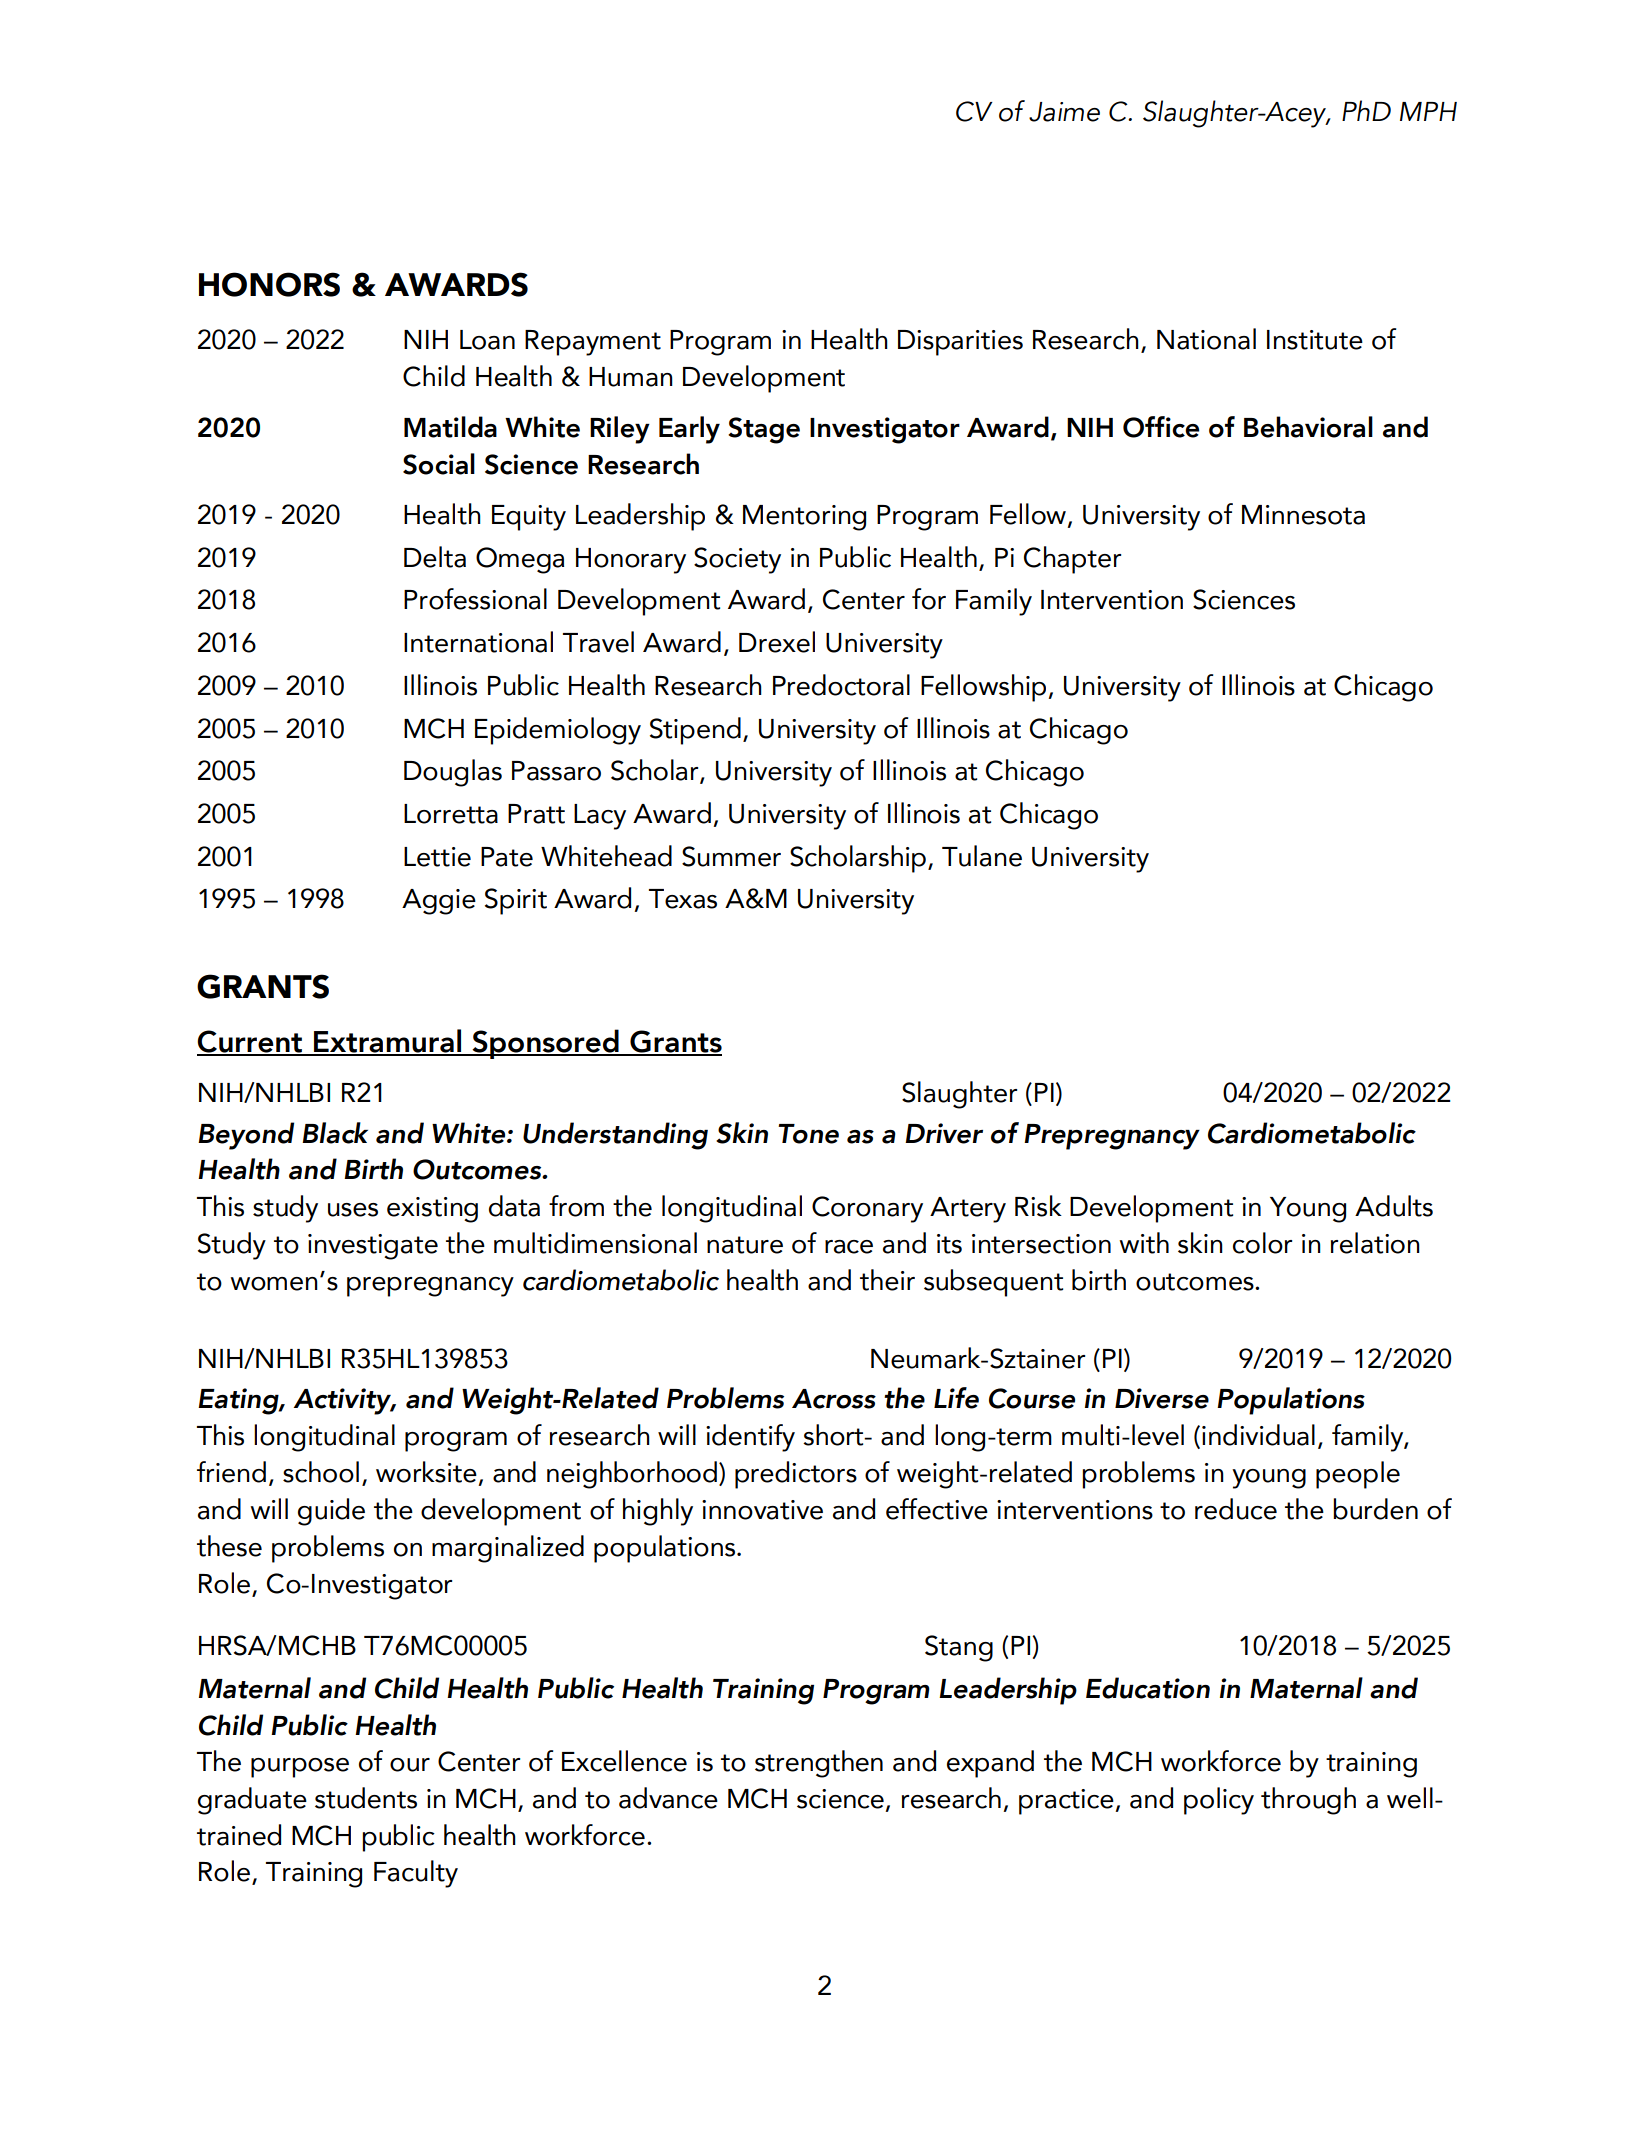  Describe the element at coordinates (366, 1798) in the screenshot. I see `students` at that location.
